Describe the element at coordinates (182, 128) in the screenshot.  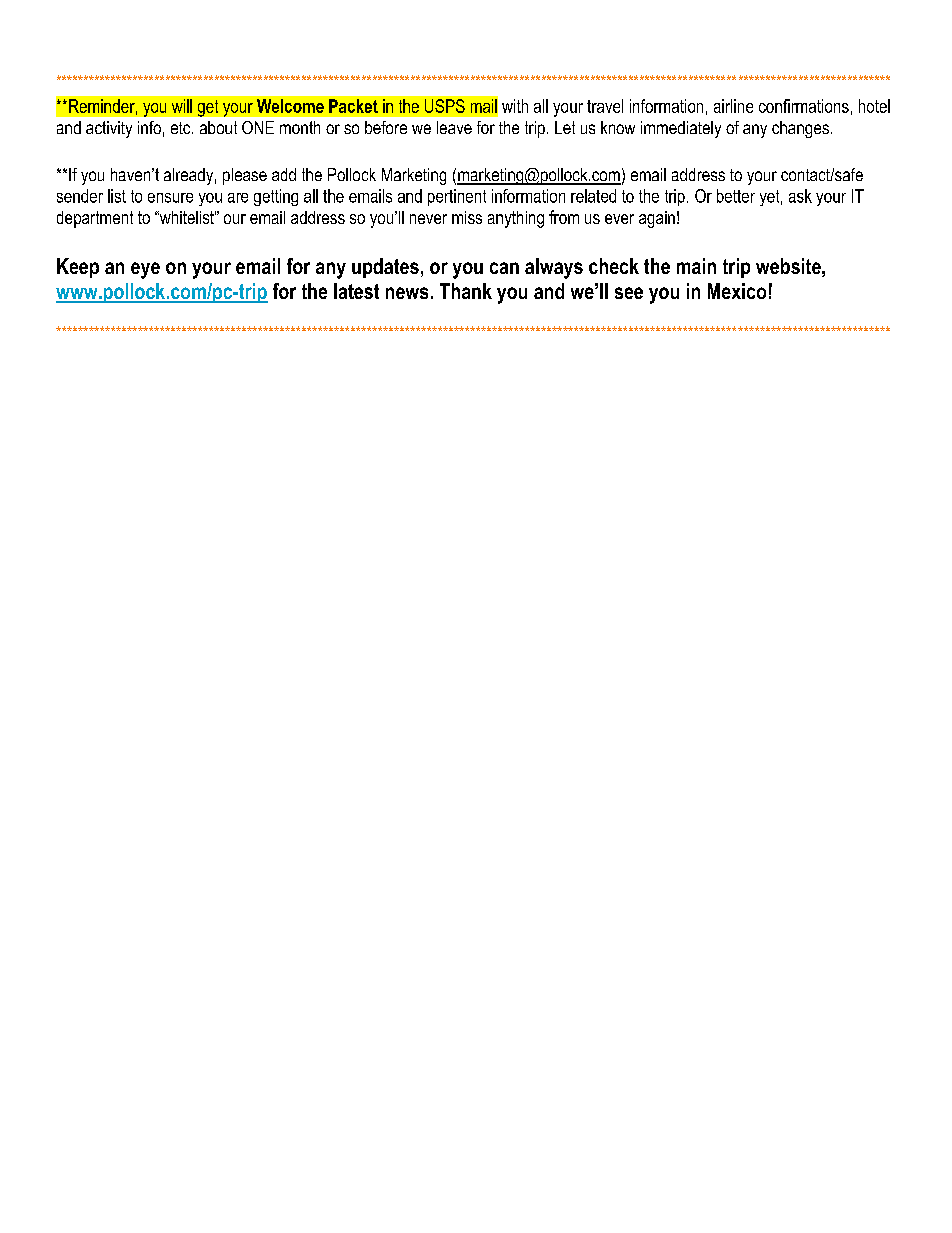
I see `etc` at that location.
